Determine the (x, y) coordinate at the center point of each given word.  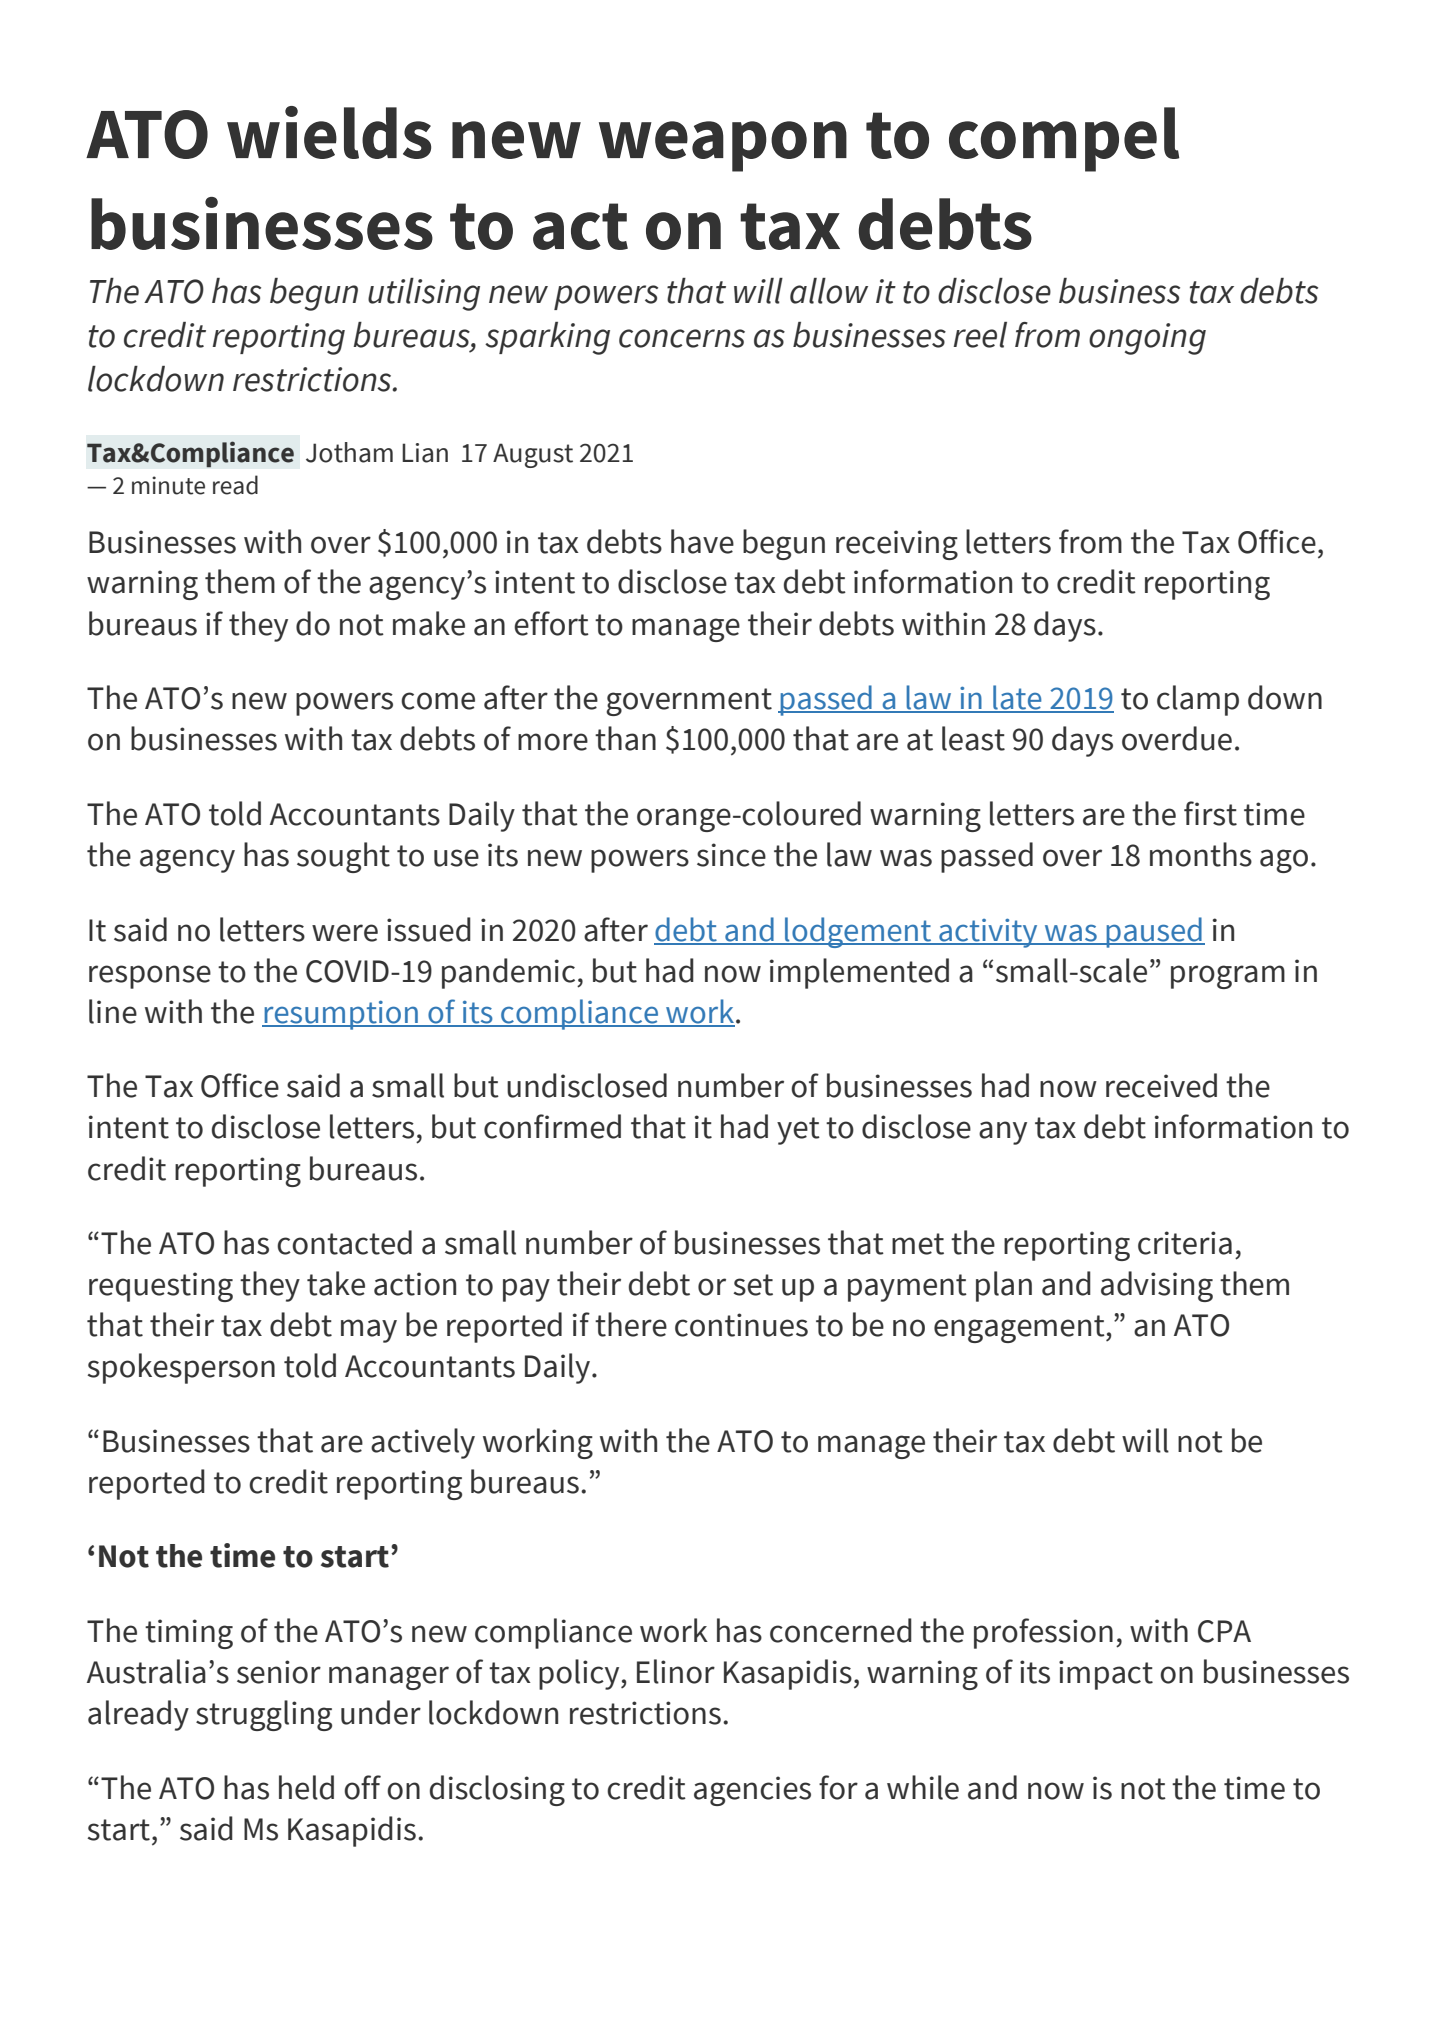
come (438, 701)
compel (1064, 139)
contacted (344, 1242)
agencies (752, 1791)
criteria (1185, 1243)
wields (329, 132)
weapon (723, 146)
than (625, 738)
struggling (264, 1715)
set (753, 1285)
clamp (1198, 700)
